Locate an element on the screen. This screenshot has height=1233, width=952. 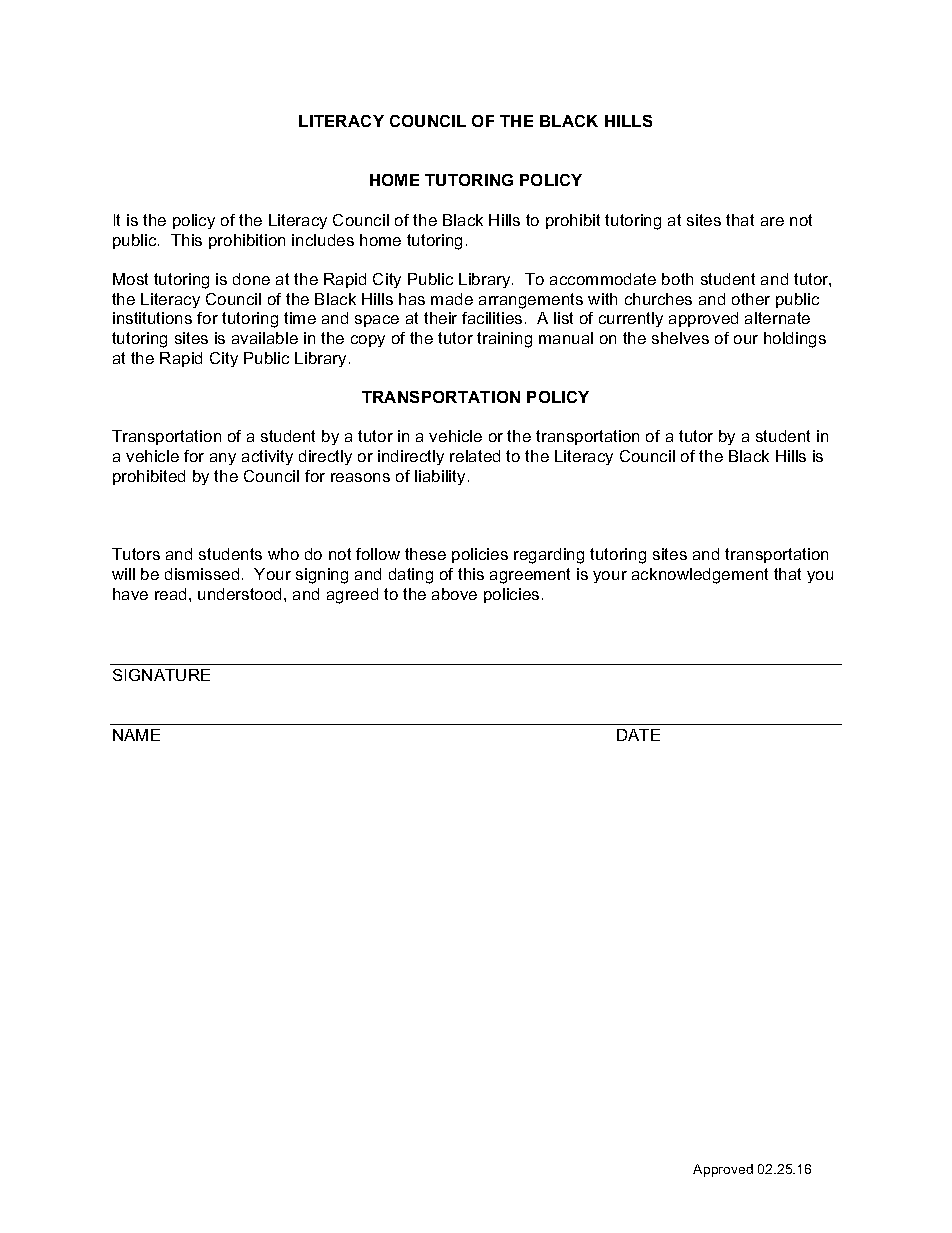
related is located at coordinates (475, 456).
